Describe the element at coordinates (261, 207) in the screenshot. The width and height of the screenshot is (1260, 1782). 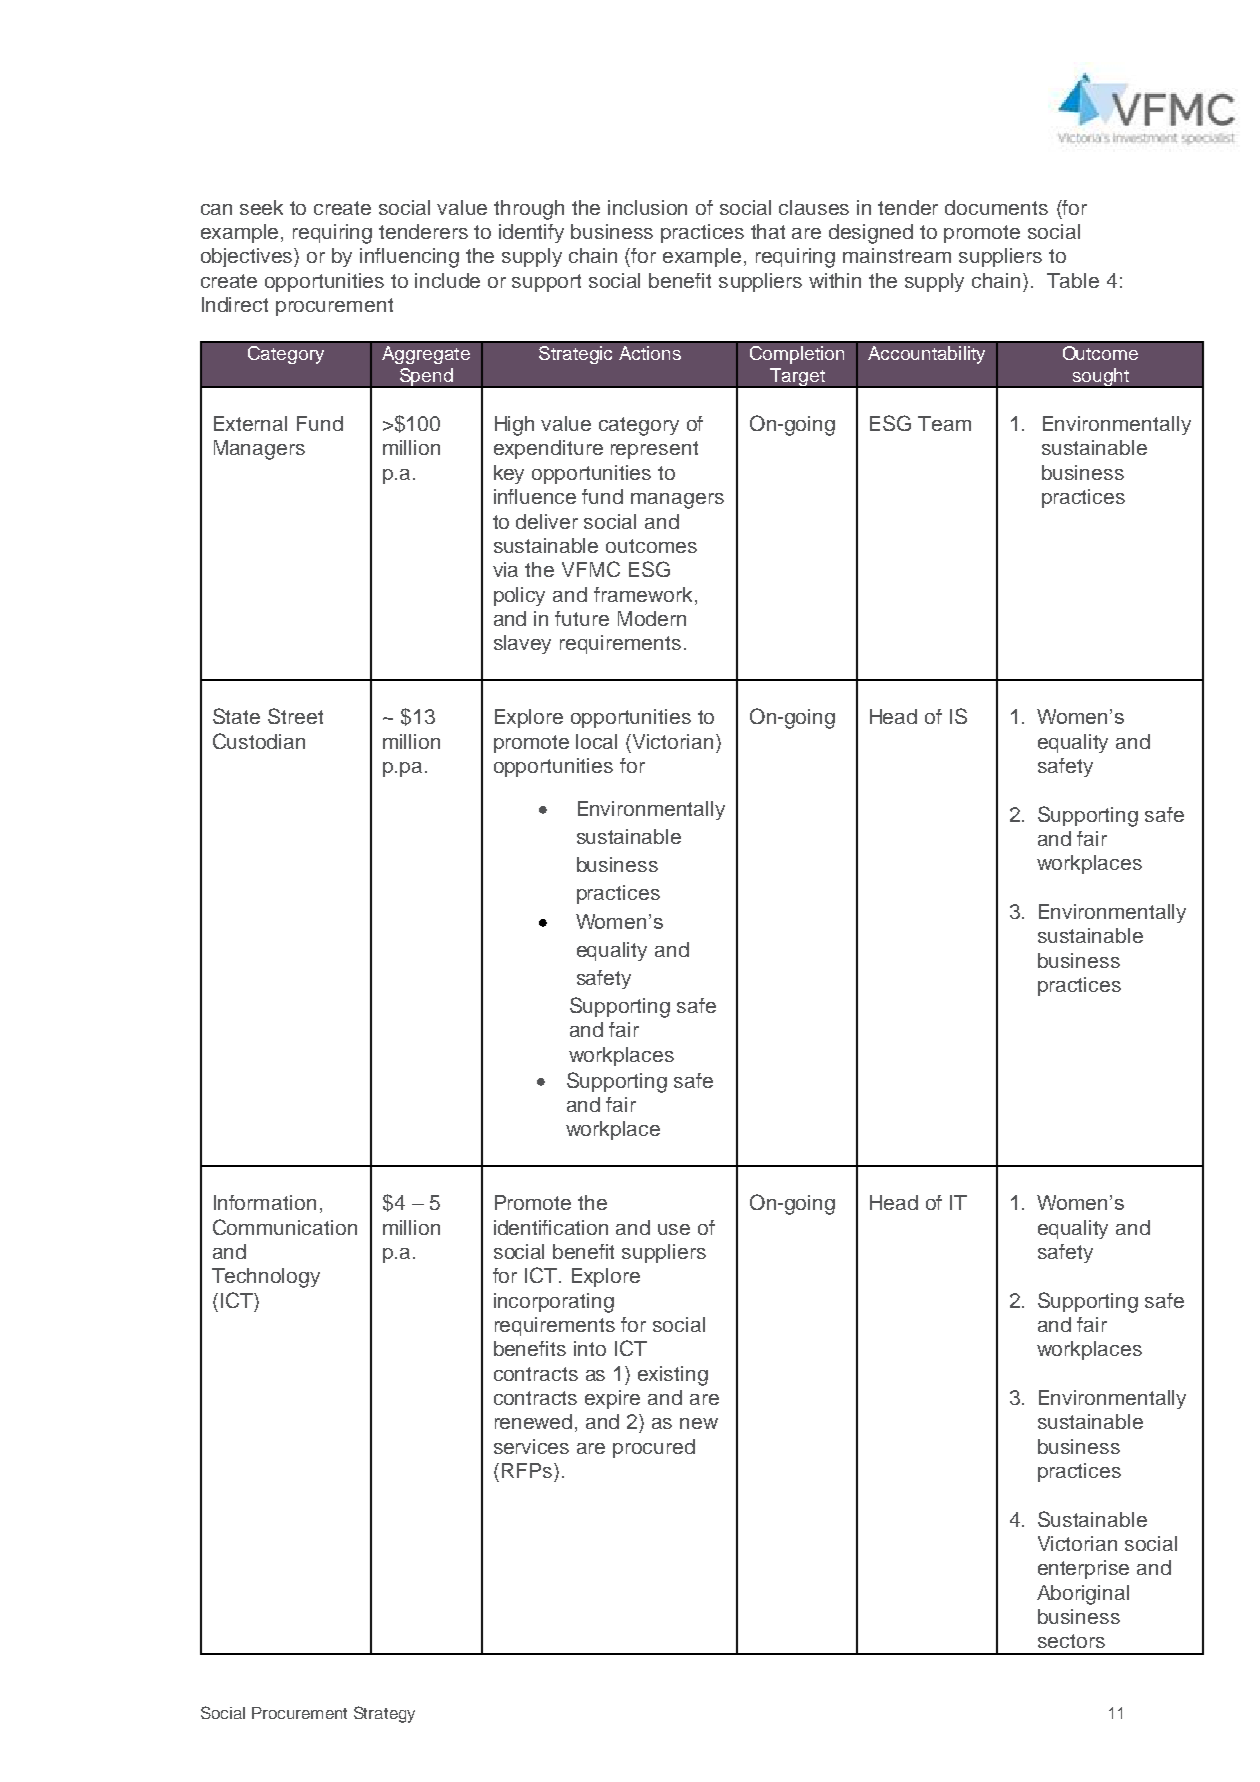
I see `seek` at that location.
